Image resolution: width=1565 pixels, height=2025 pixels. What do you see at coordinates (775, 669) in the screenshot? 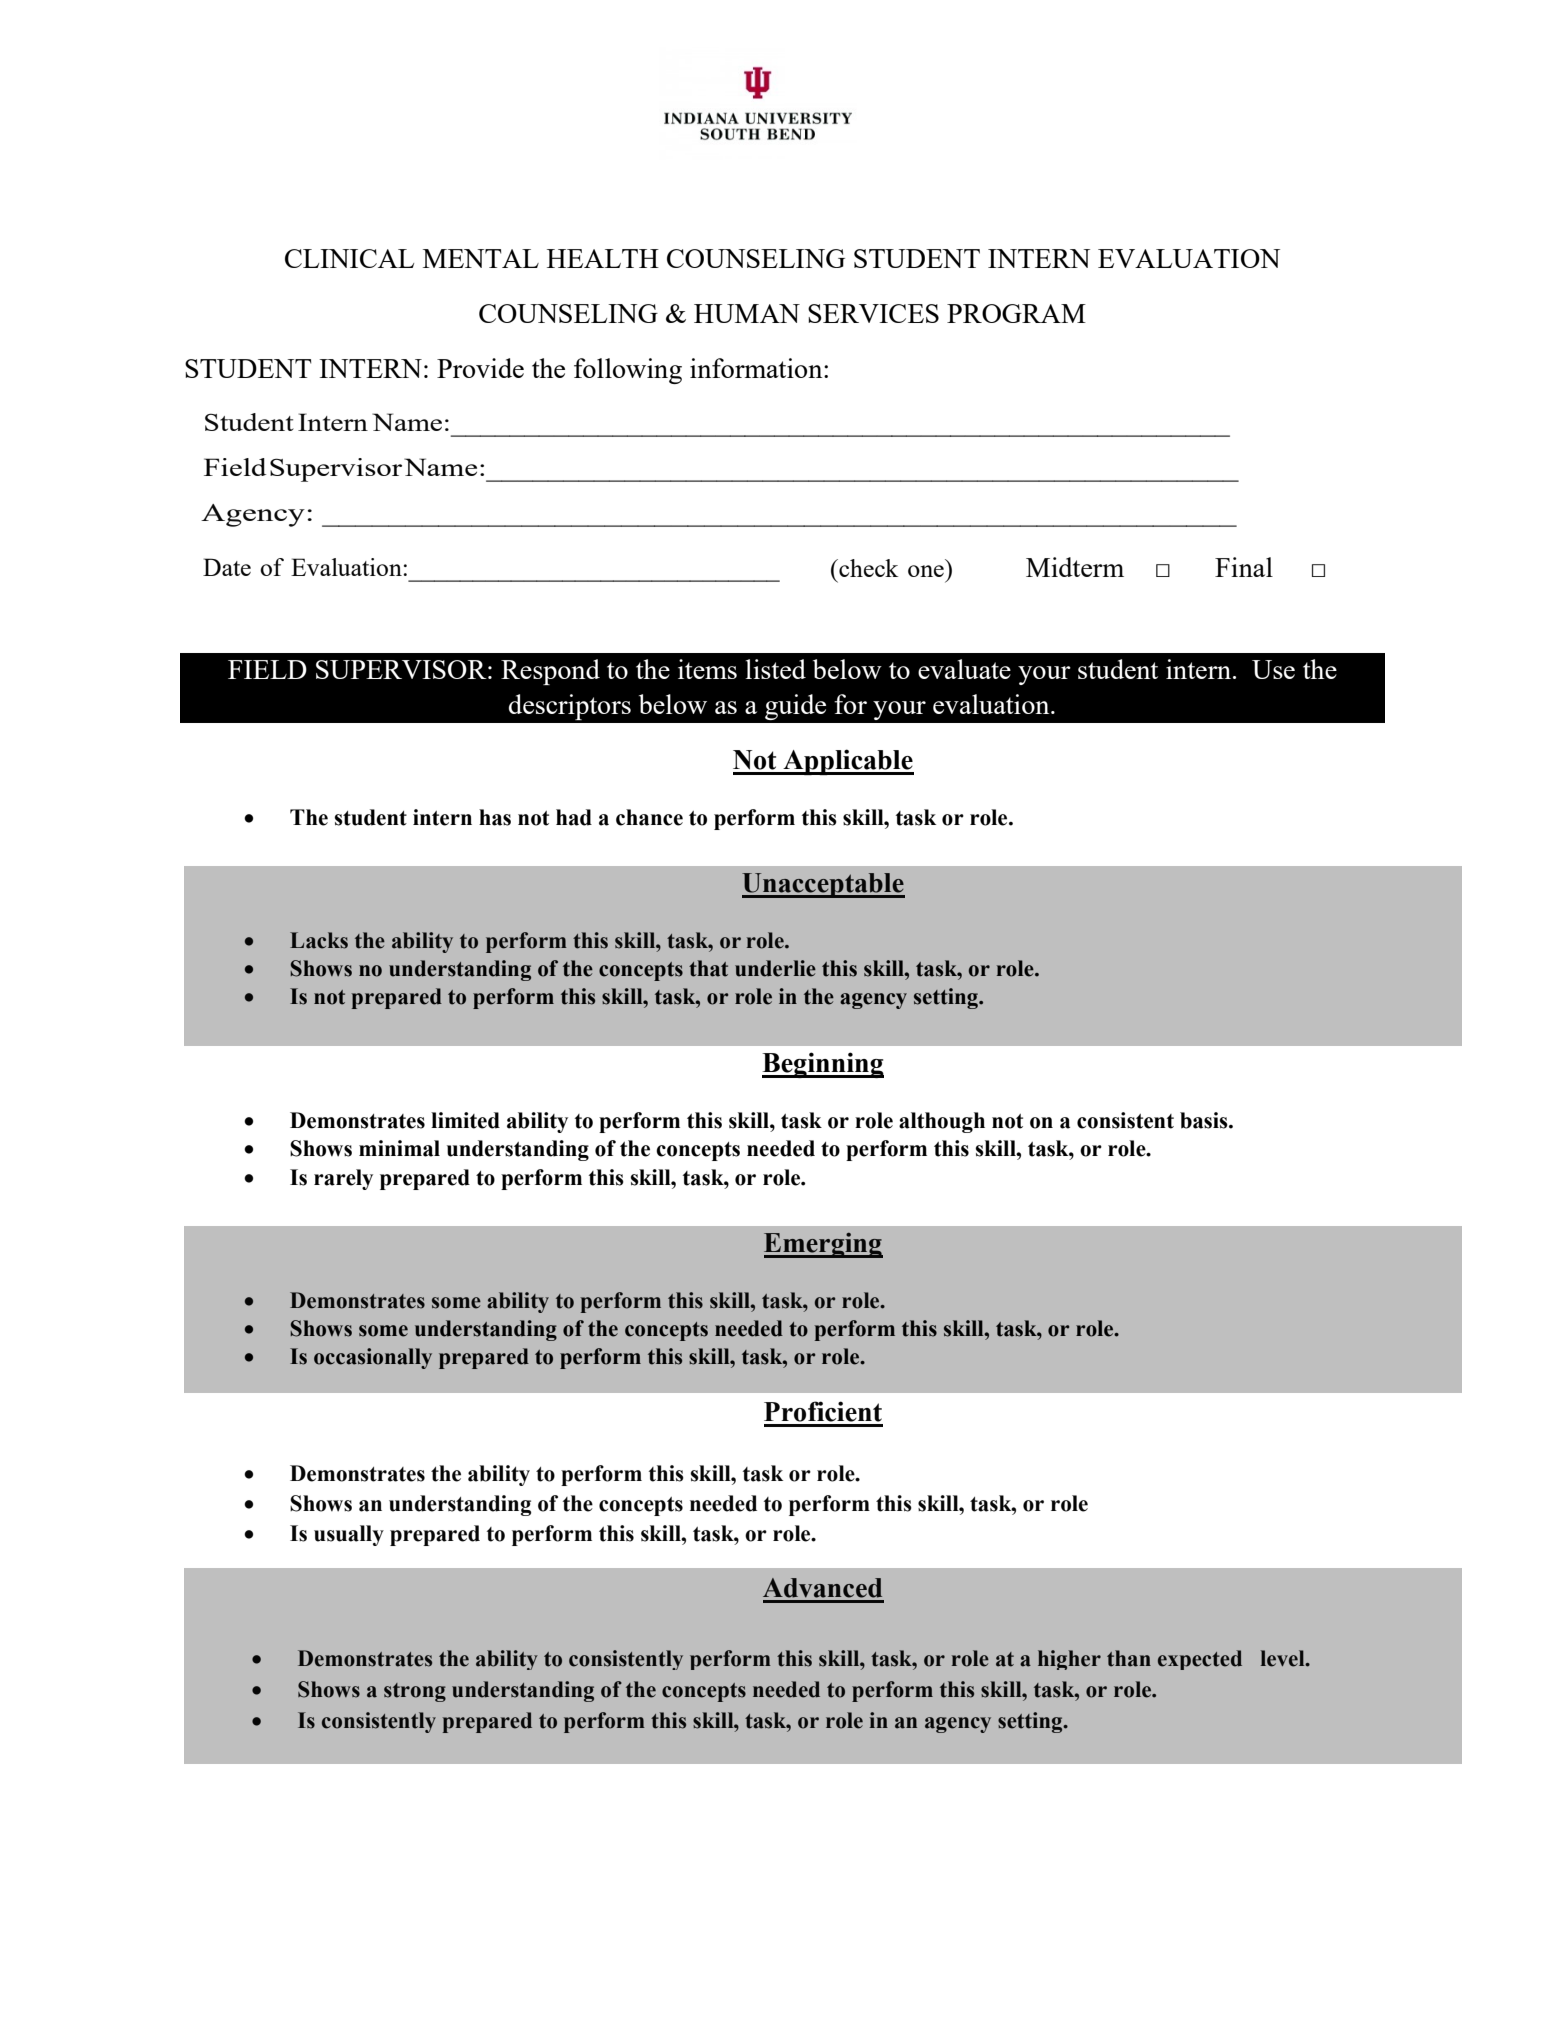
I see `listed` at bounding box center [775, 669].
